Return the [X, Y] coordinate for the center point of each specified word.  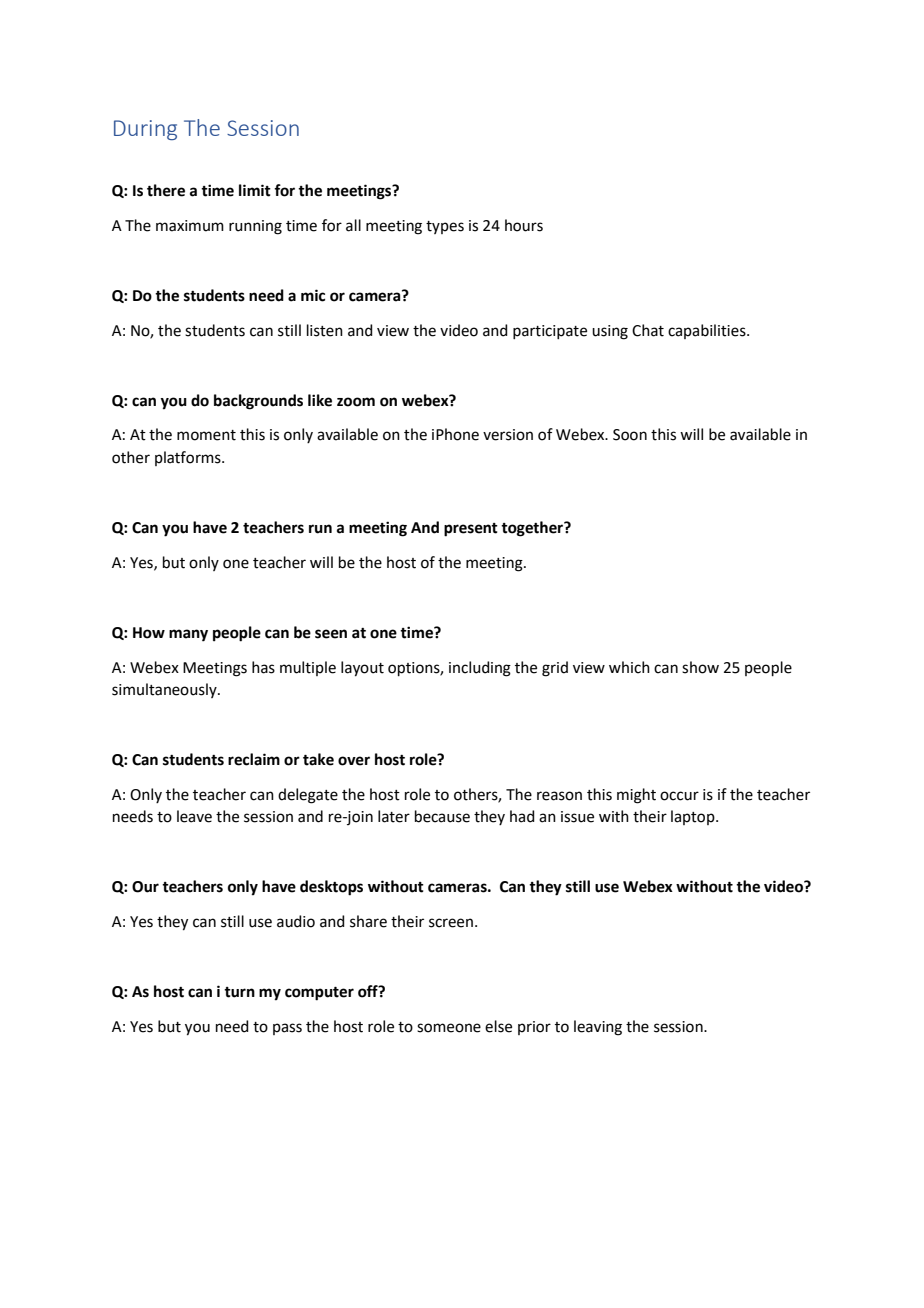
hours [524, 225]
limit [255, 190]
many [188, 635]
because [442, 816]
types [445, 227]
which [629, 667]
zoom [356, 402]
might [636, 796]
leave [194, 816]
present [471, 530]
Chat [648, 330]
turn [239, 992]
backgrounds [258, 402]
